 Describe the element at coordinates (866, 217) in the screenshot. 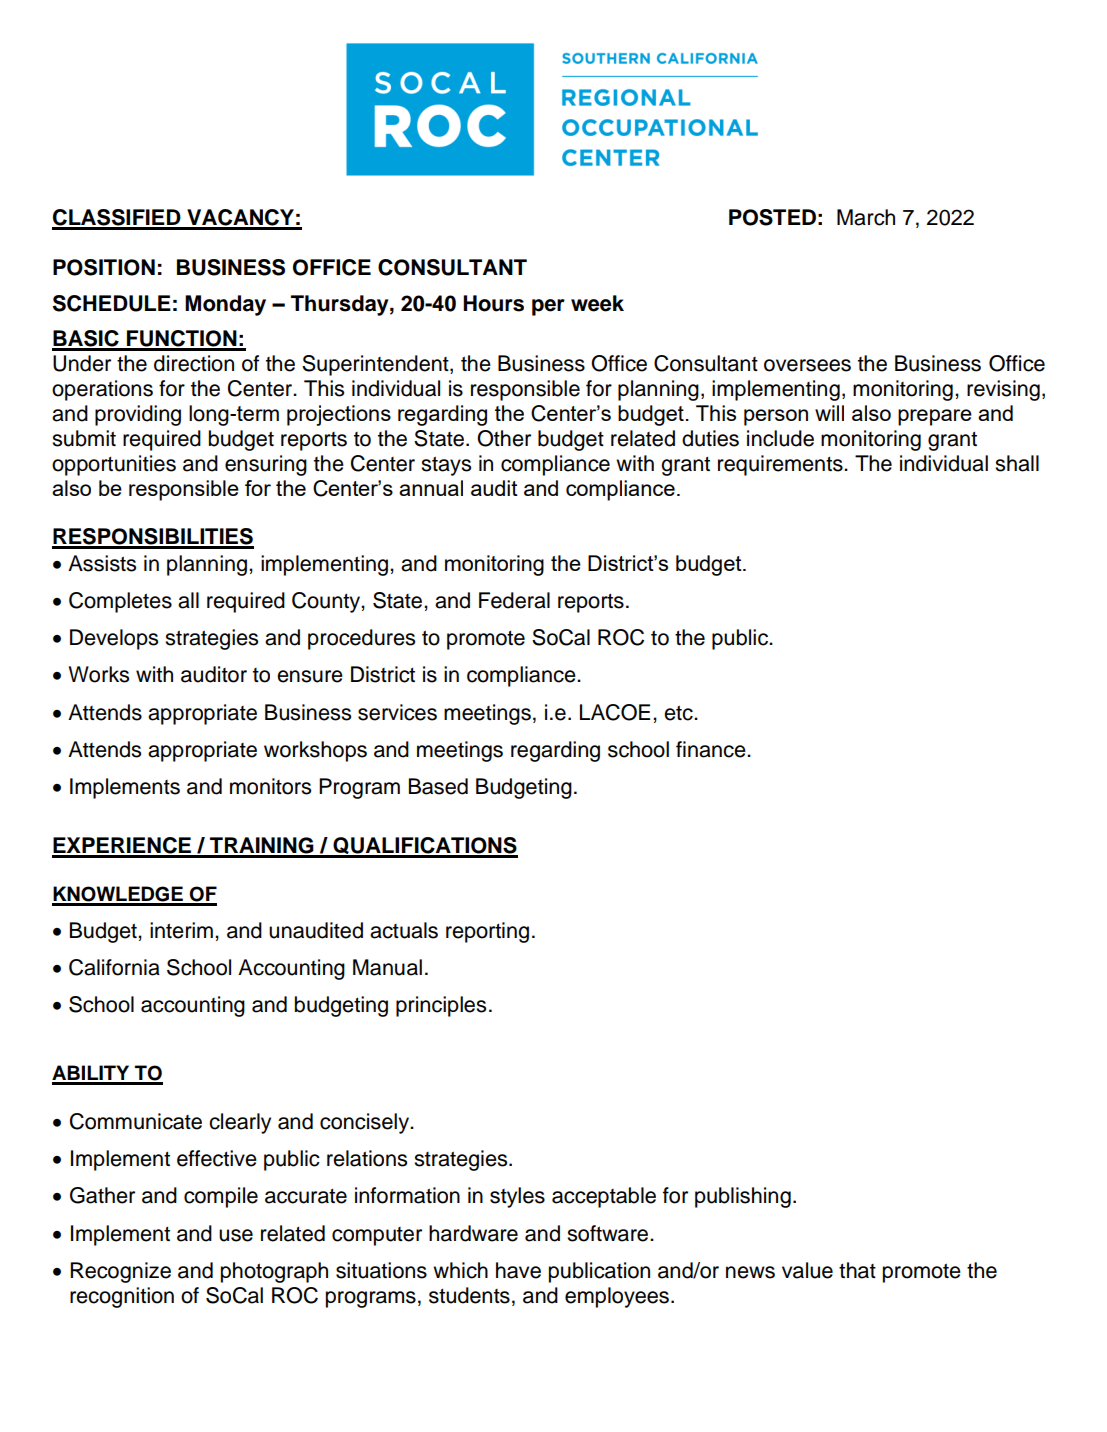

I see `March` at that location.
